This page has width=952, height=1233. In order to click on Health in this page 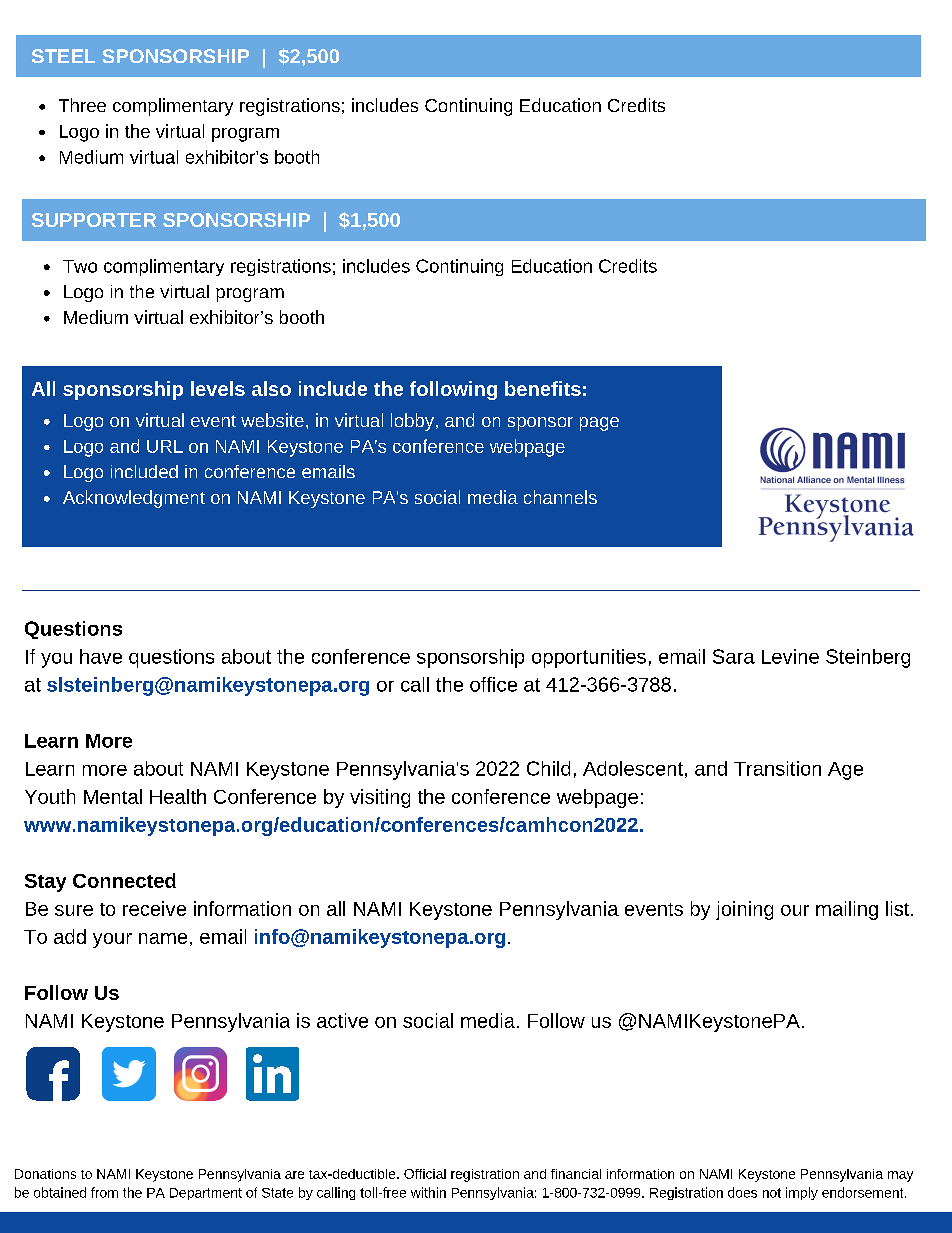, I will do `click(178, 796)`.
